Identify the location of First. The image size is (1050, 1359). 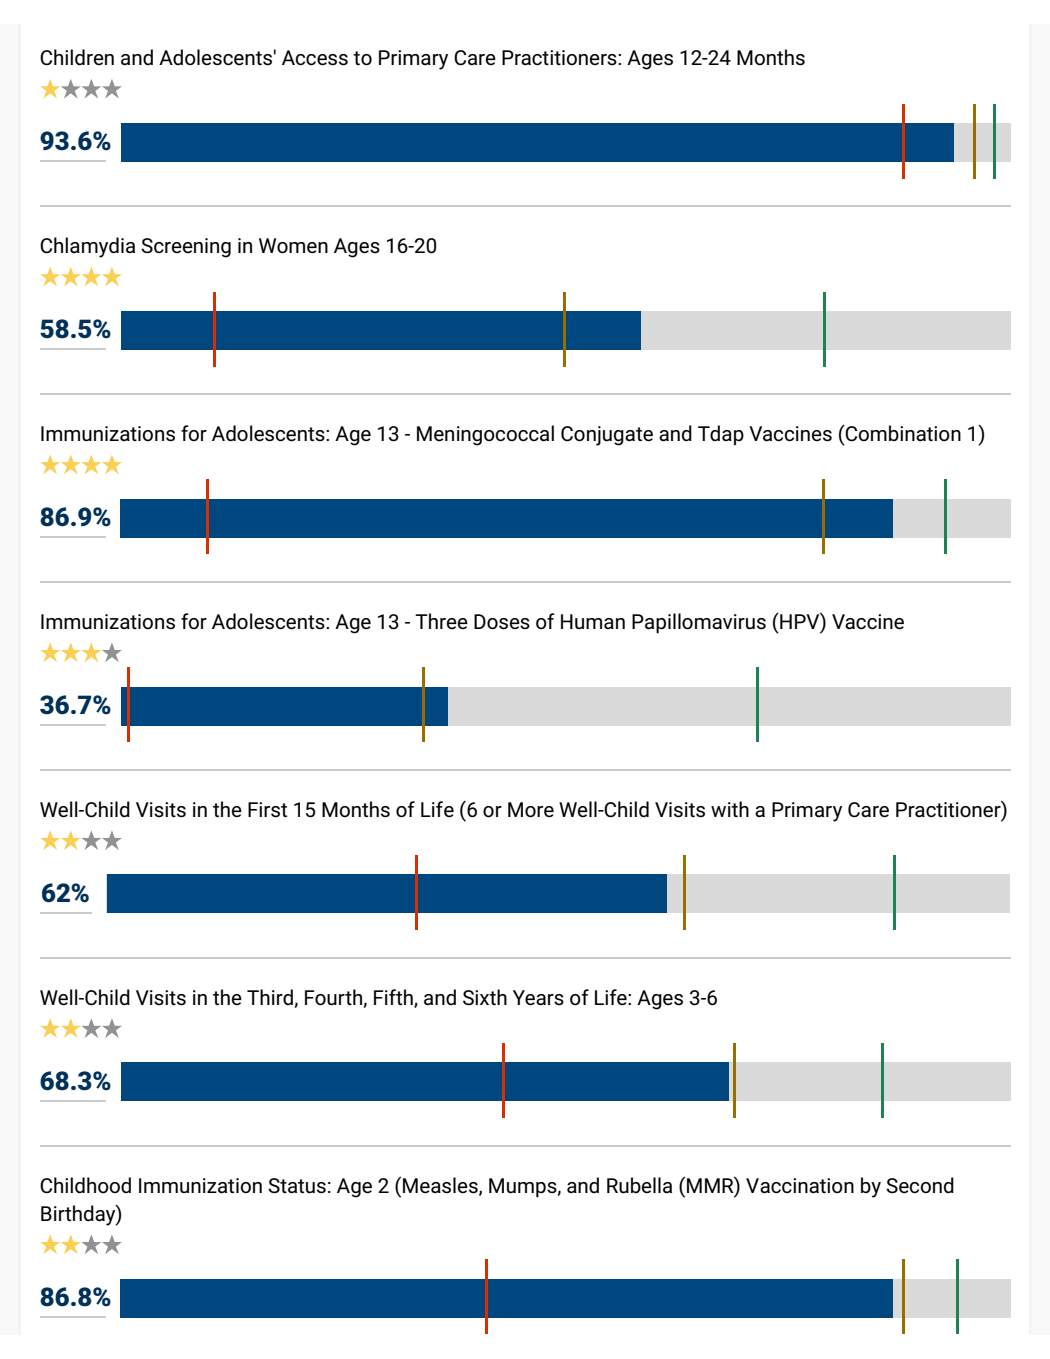
(267, 810).
